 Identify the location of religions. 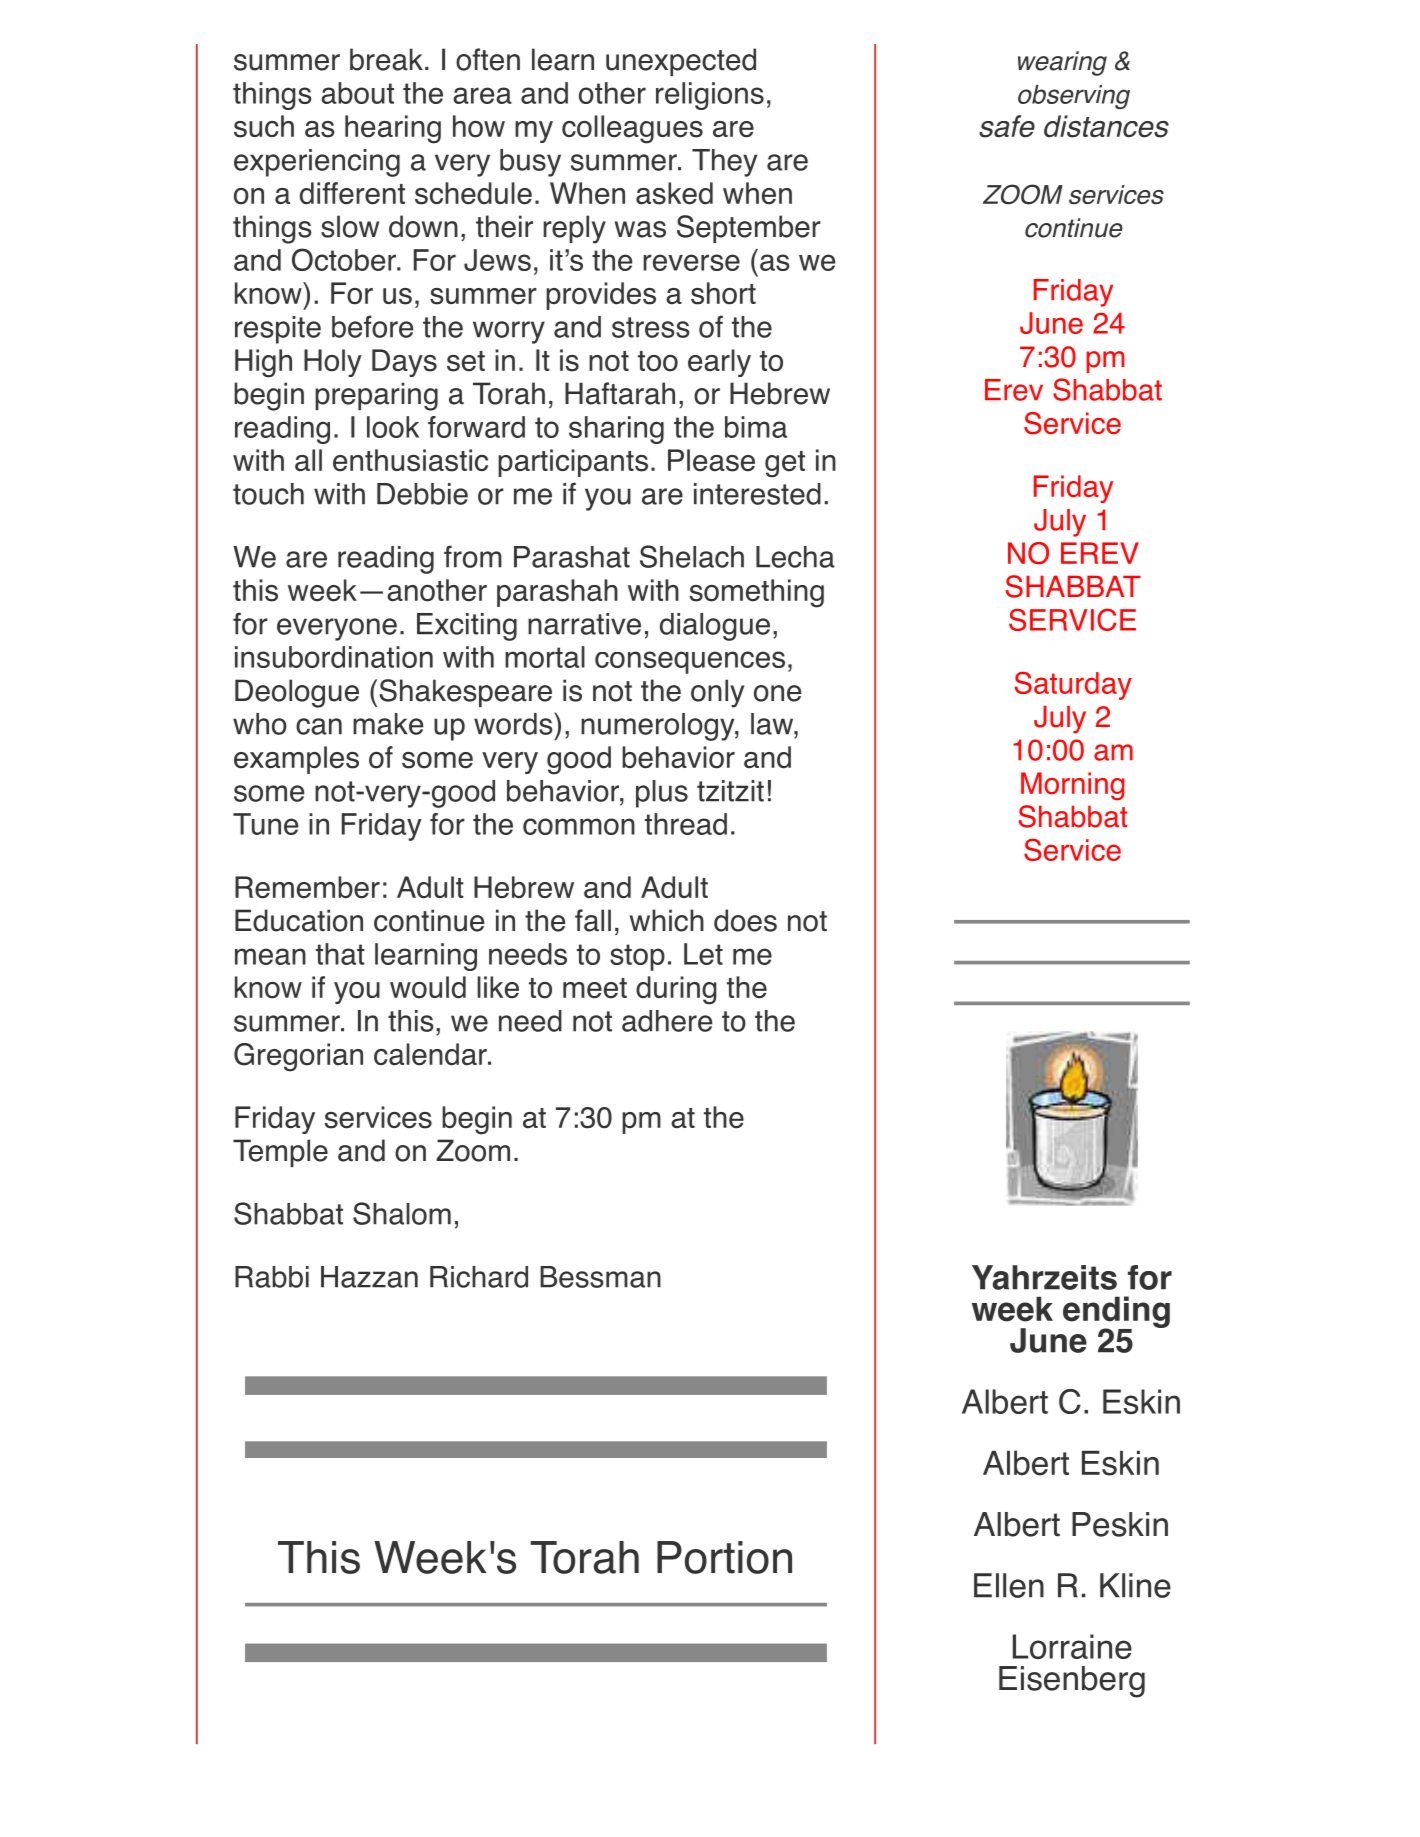
(710, 96).
